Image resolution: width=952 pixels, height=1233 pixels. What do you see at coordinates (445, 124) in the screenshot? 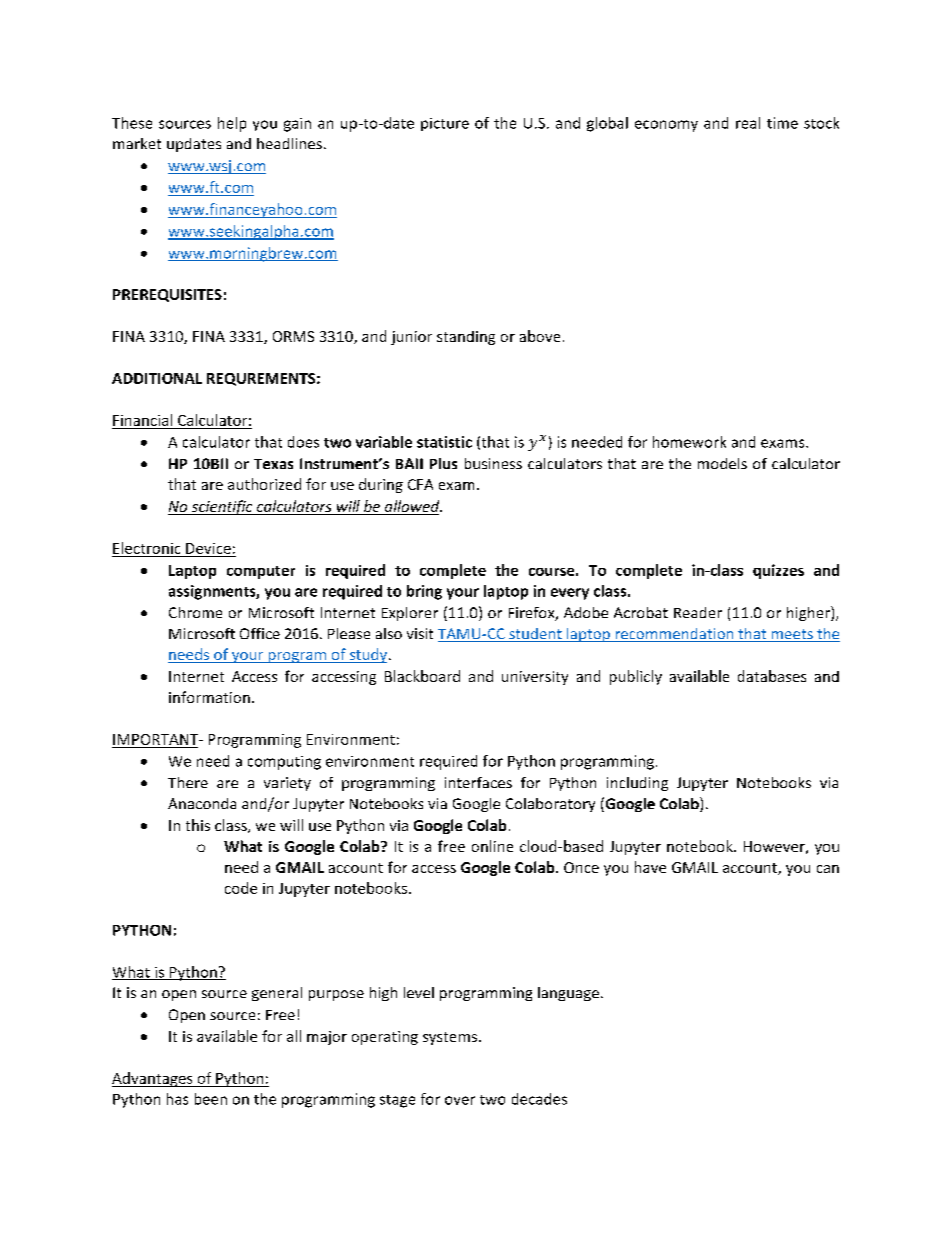
I see `picture` at bounding box center [445, 124].
